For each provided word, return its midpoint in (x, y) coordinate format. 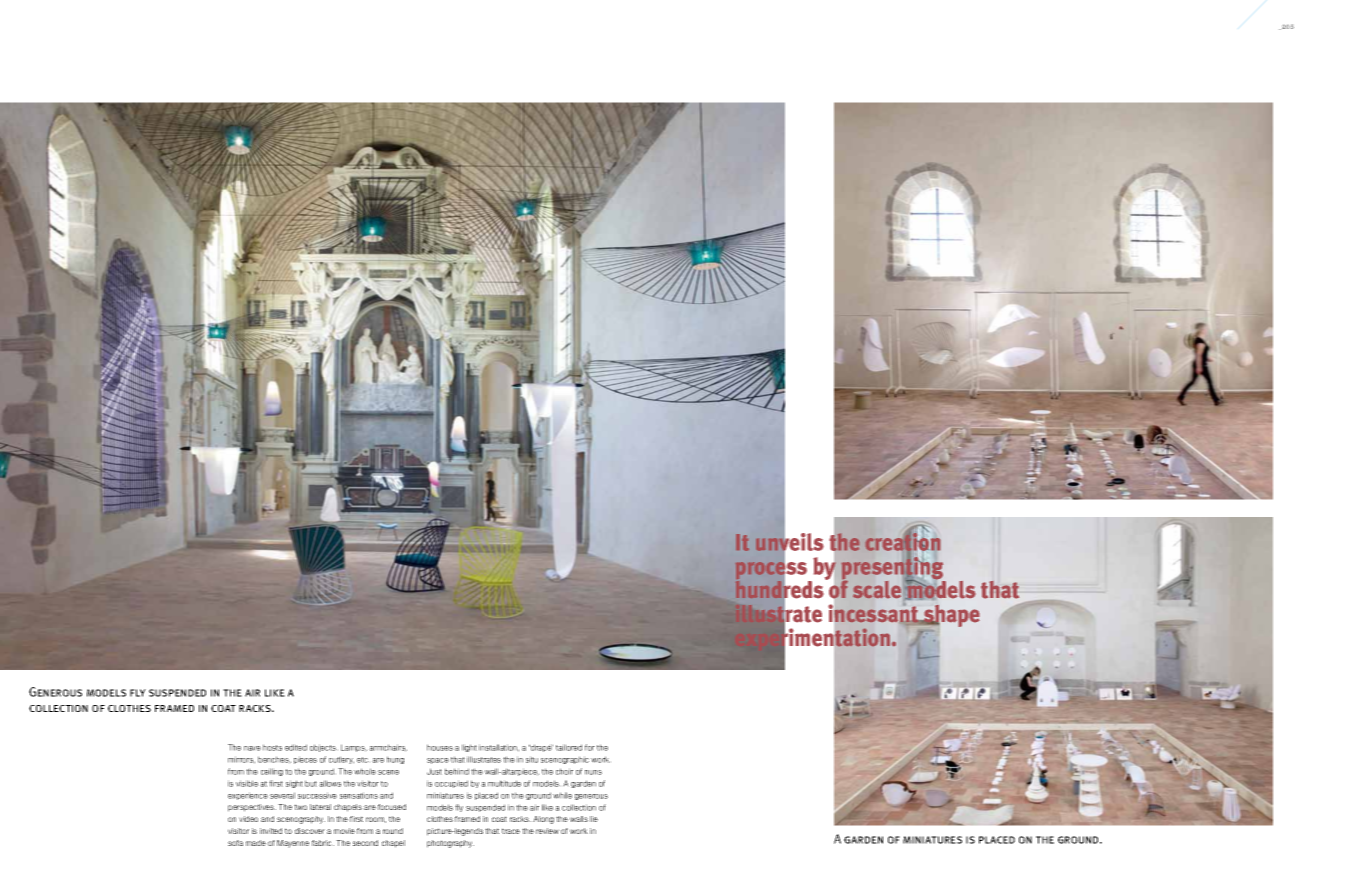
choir (564, 771)
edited (296, 747)
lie (594, 819)
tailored (569, 747)
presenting (894, 568)
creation (902, 542)
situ (532, 759)
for (590, 747)
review (547, 831)
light (469, 748)
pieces (305, 760)
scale (877, 589)
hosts (272, 747)
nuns (593, 772)
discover (310, 831)
